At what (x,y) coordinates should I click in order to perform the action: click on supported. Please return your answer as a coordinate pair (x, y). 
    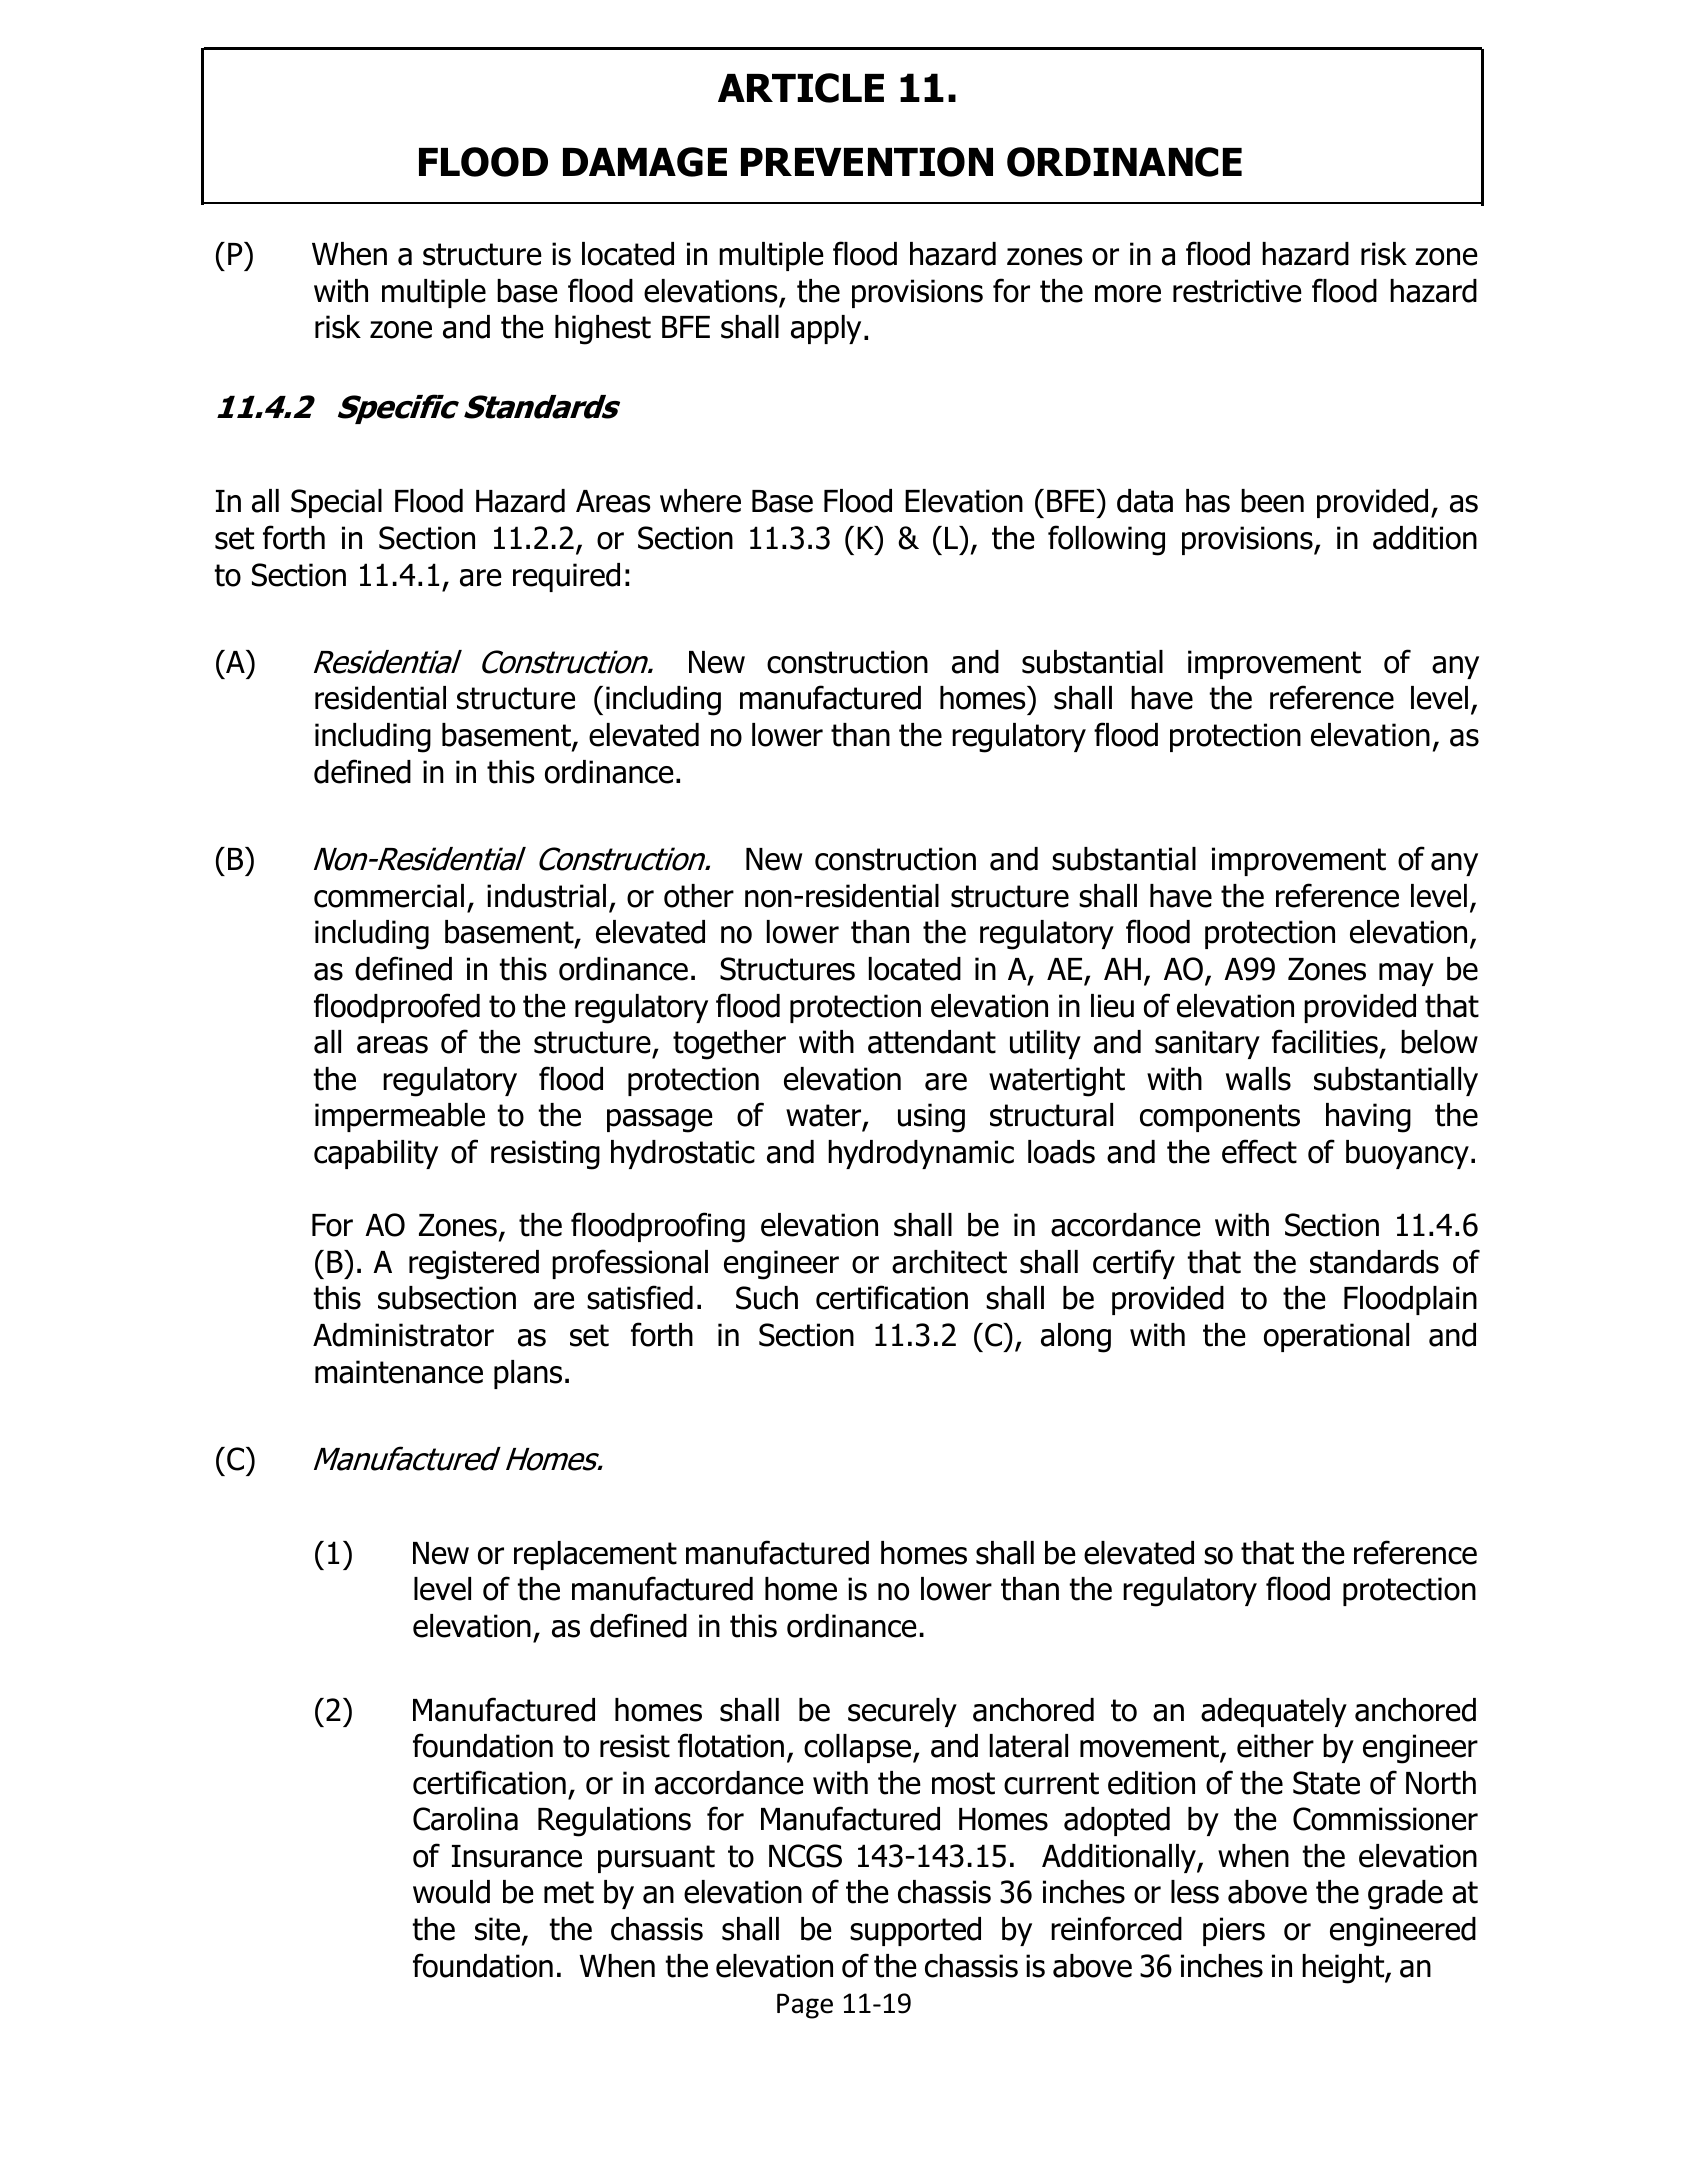
    Looking at the image, I should click on (915, 1931).
